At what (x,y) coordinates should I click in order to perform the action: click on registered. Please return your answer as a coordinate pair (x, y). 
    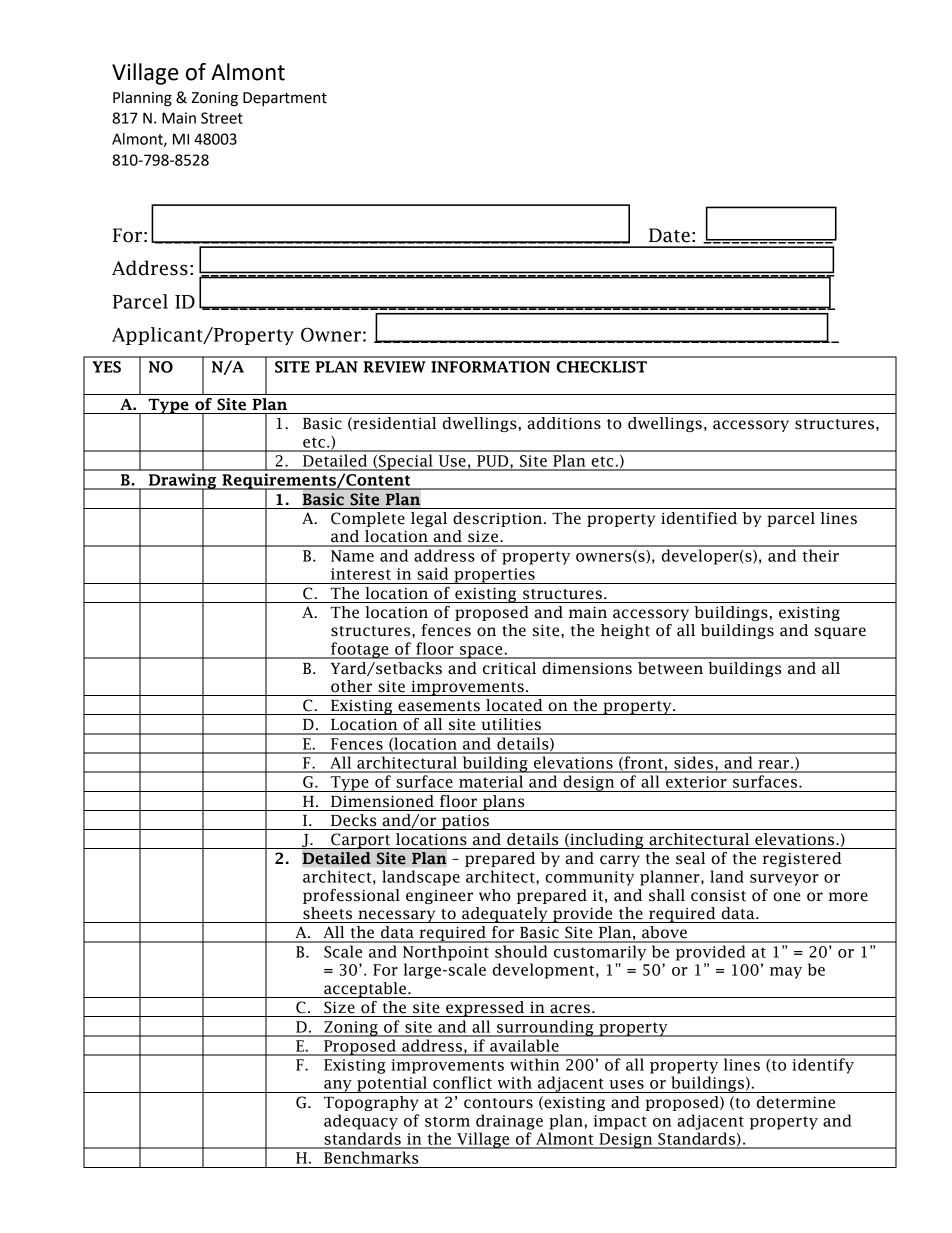
    Looking at the image, I should click on (802, 859).
